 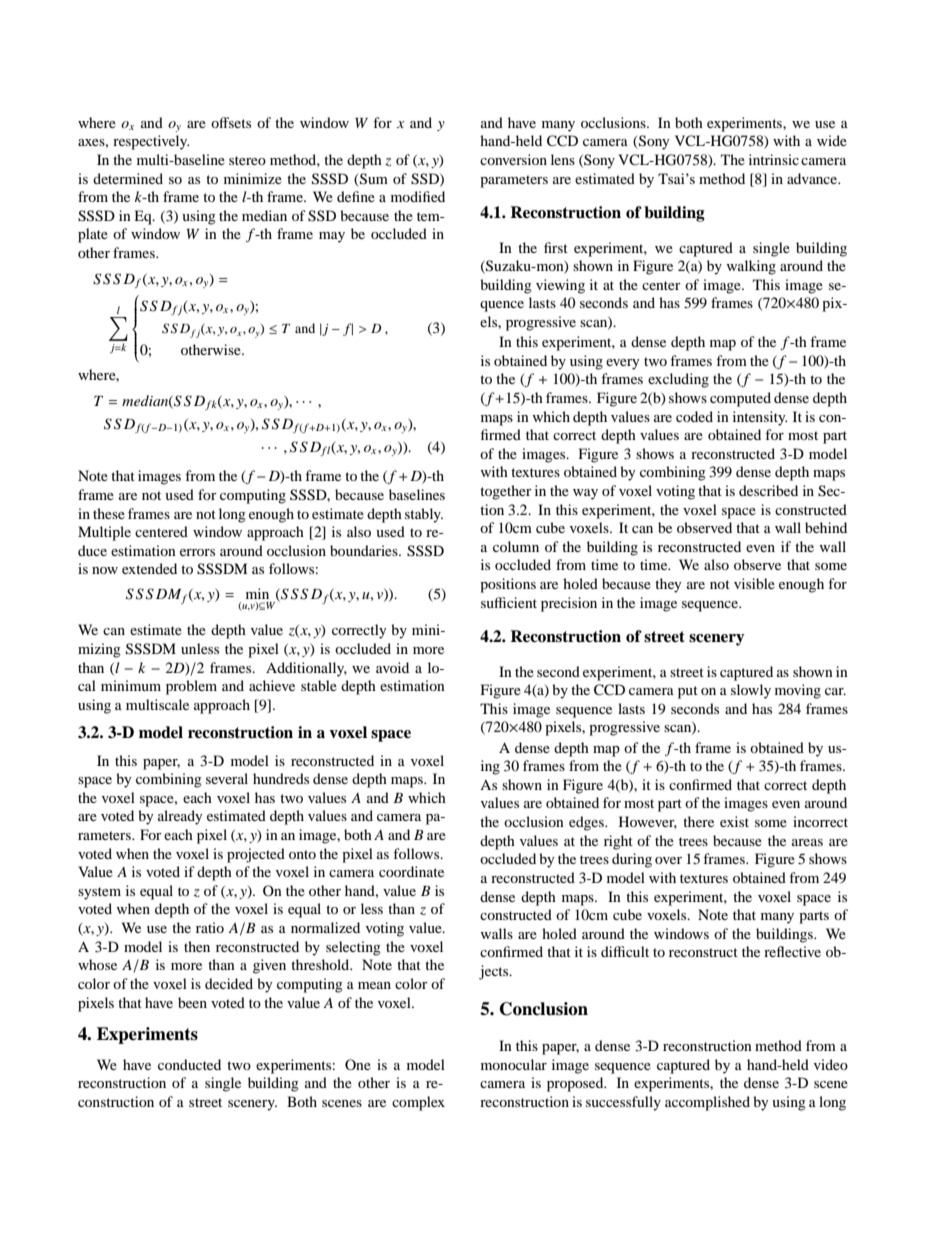 What do you see at coordinates (506, 492) in the screenshot?
I see `together` at bounding box center [506, 492].
